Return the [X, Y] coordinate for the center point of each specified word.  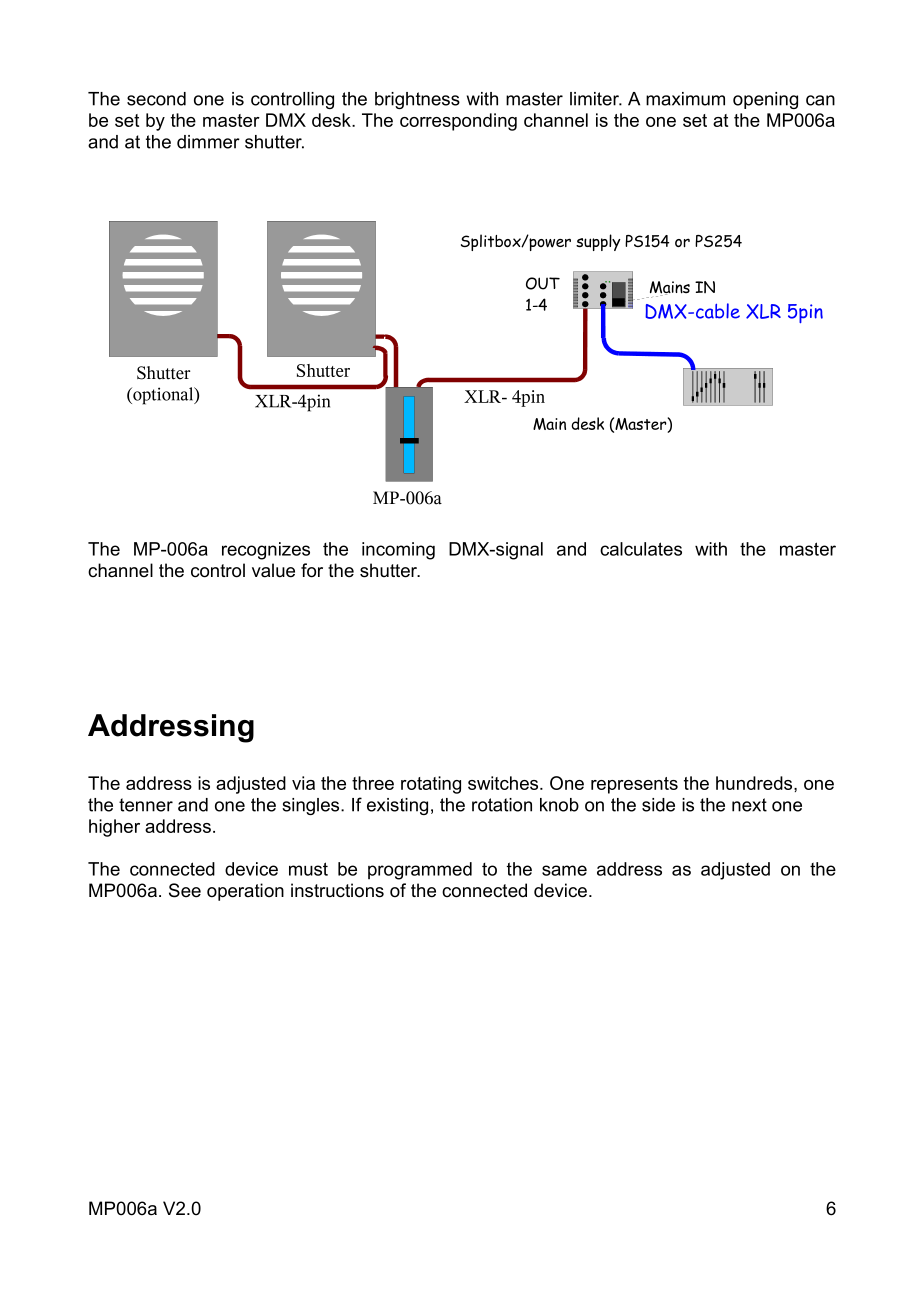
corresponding [458, 122]
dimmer [208, 142]
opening [765, 100]
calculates [641, 549]
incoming [398, 551]
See [185, 890]
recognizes [266, 551]
